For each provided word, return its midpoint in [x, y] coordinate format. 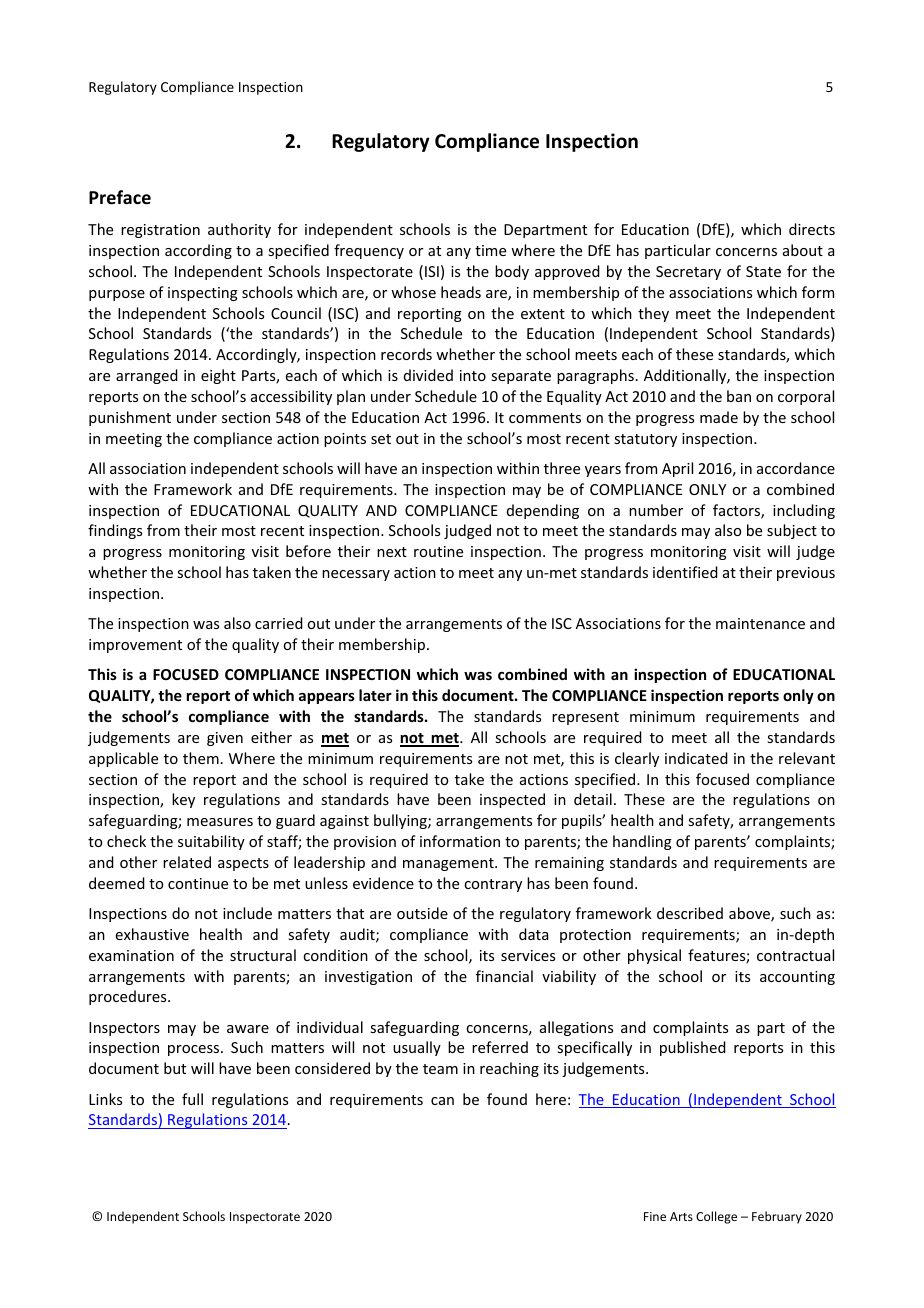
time [490, 250]
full [192, 1099]
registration [160, 231]
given [225, 739]
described [690, 913]
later [375, 695]
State [763, 271]
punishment [130, 418]
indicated [696, 758]
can [442, 1101]
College [716, 1217]
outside [422, 913]
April [677, 469]
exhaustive [152, 934]
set [381, 439]
